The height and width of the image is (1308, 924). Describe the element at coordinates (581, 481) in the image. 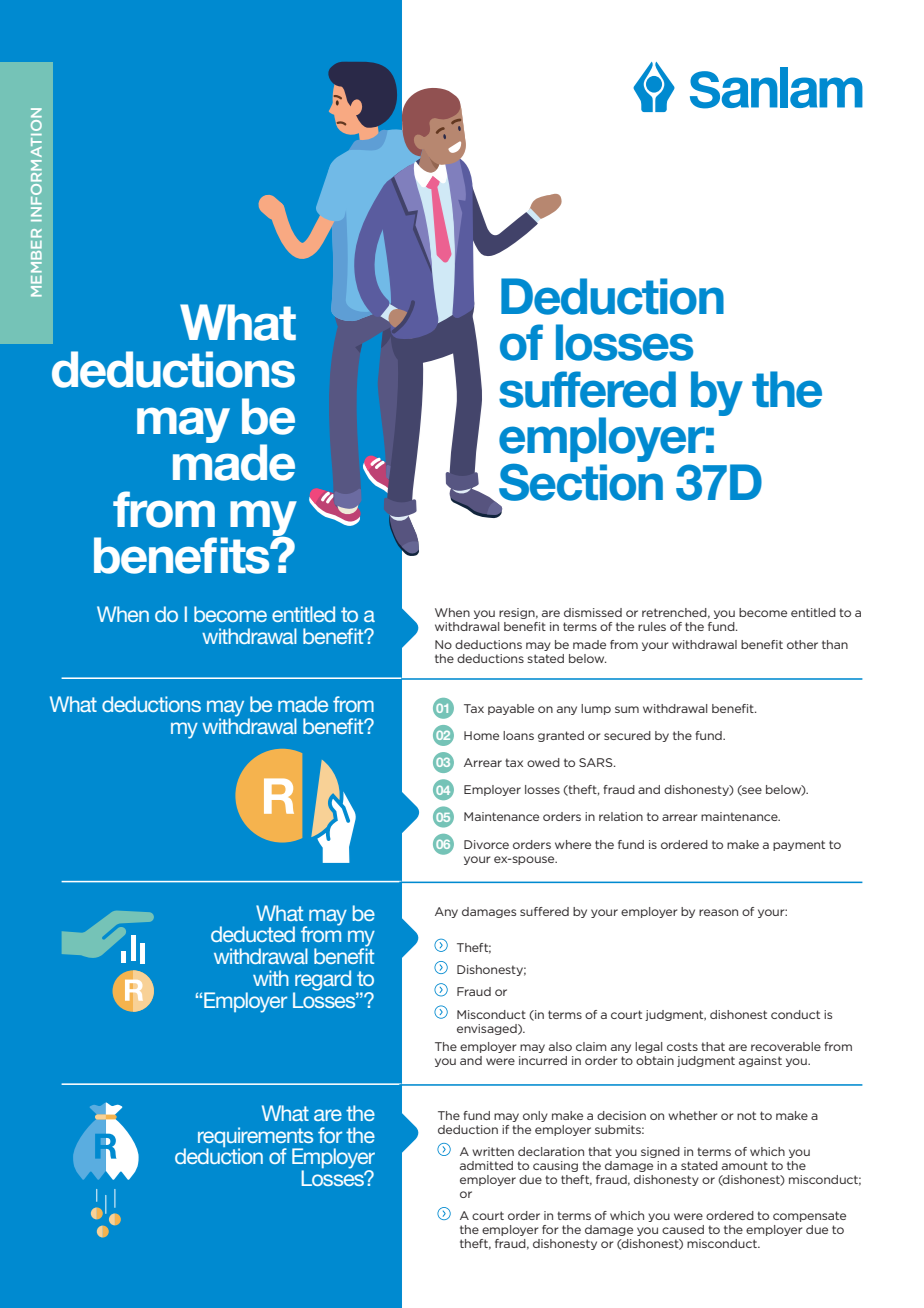

I see `Section` at that location.
